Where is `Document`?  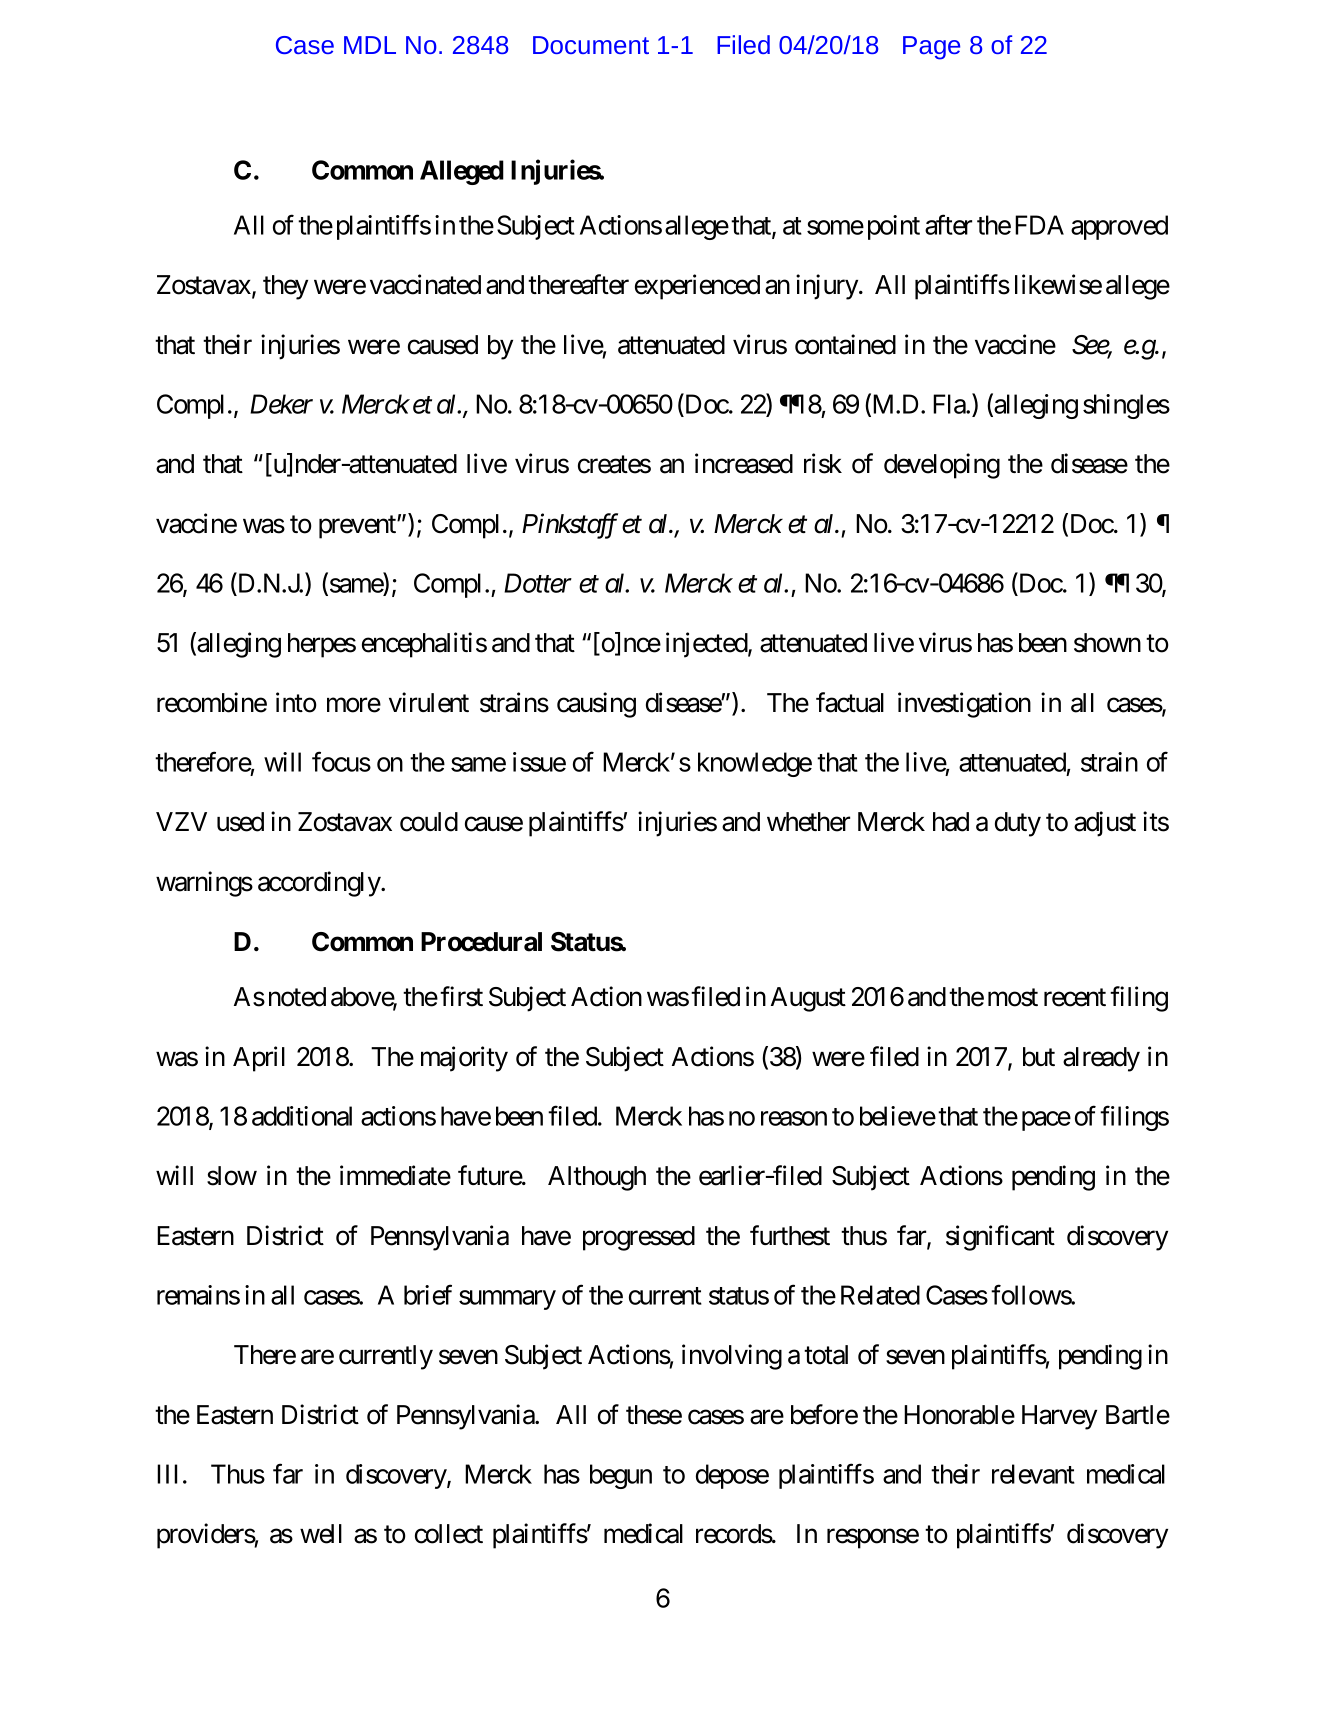 Document is located at coordinates (591, 45).
